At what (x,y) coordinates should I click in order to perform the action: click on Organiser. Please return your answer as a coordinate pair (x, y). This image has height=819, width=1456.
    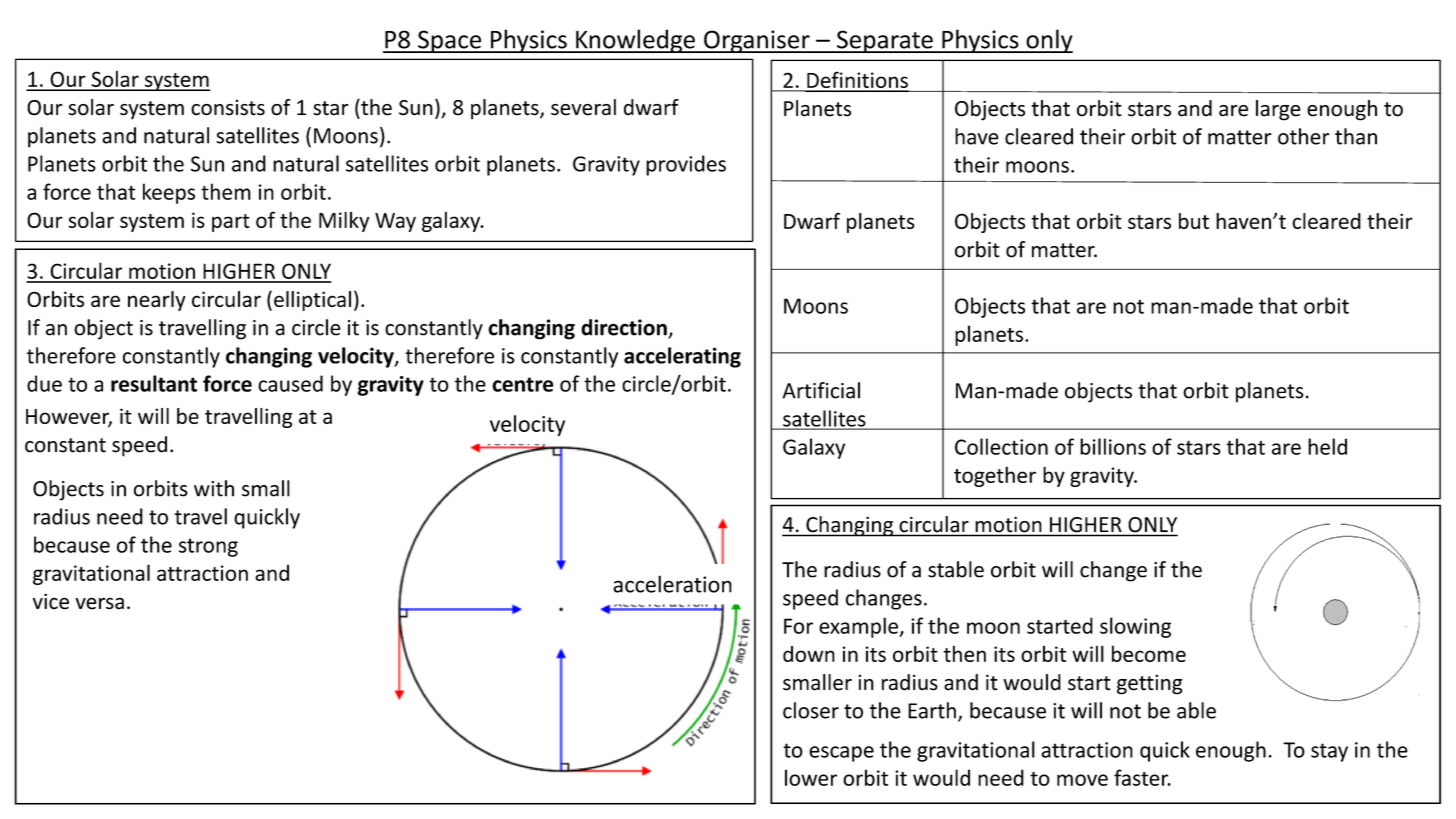
    Looking at the image, I should click on (757, 41).
